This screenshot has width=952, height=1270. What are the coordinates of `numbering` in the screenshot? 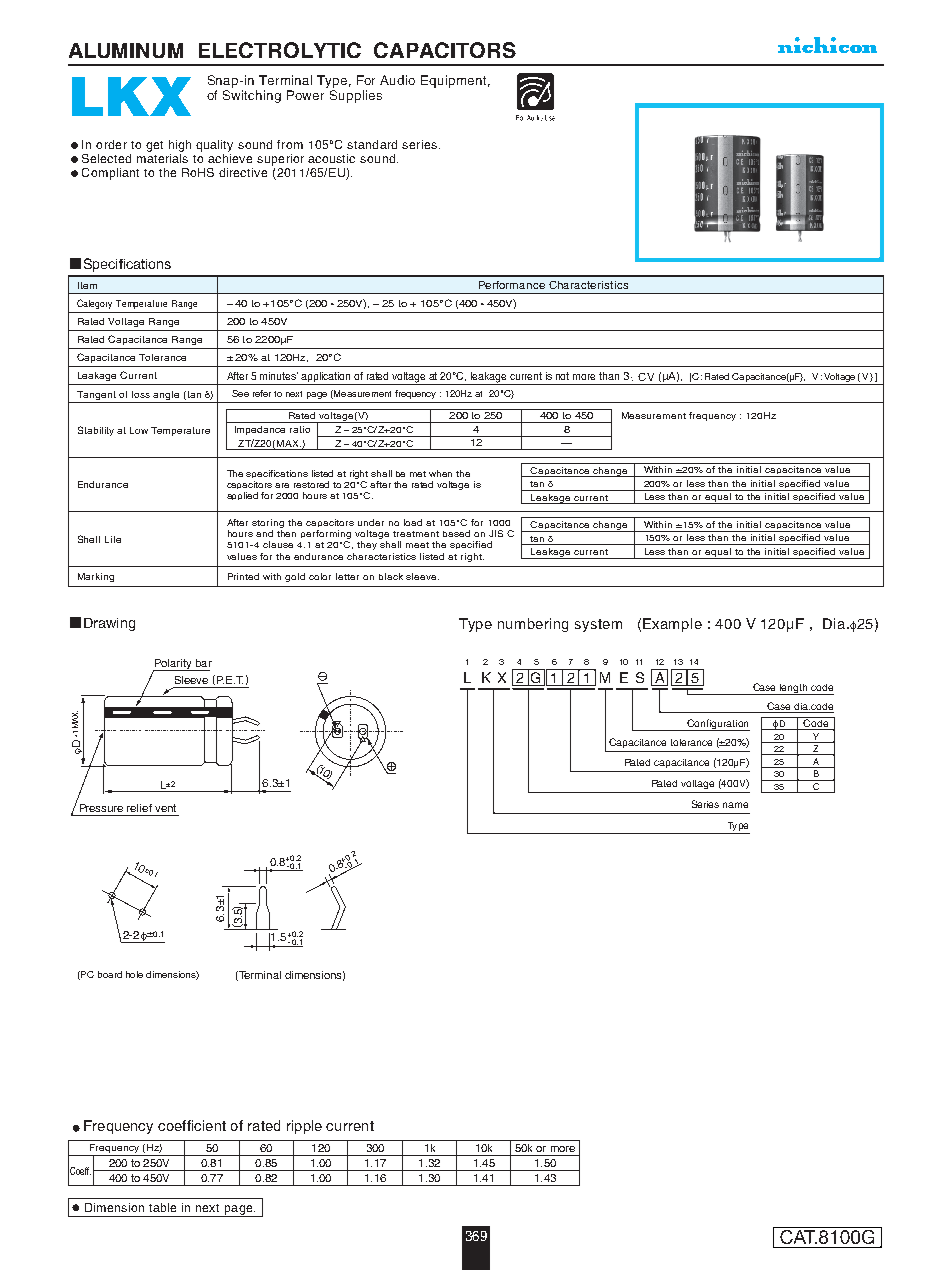 It's located at (533, 625).
